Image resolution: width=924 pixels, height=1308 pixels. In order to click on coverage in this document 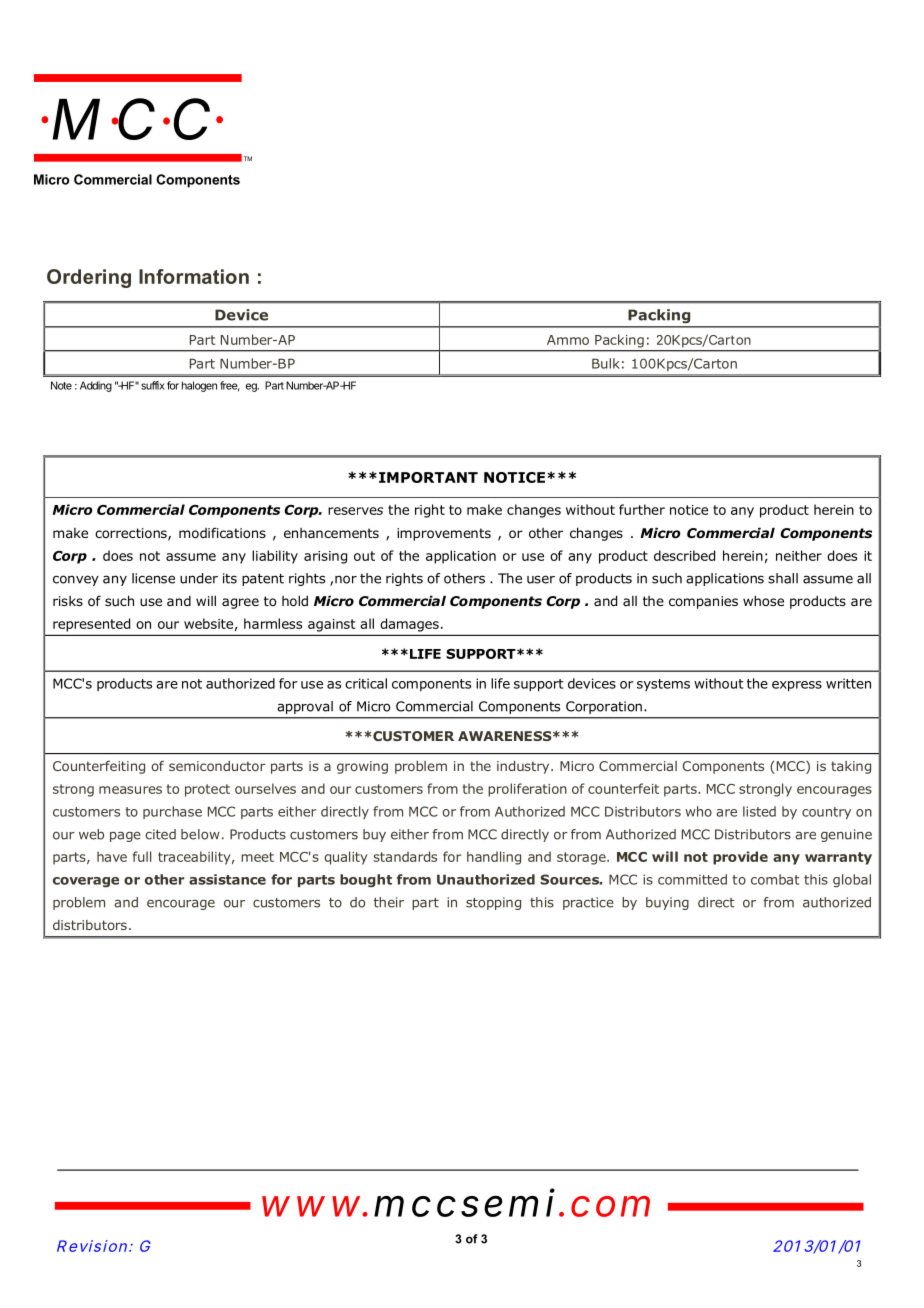, I will do `click(86, 882)`.
